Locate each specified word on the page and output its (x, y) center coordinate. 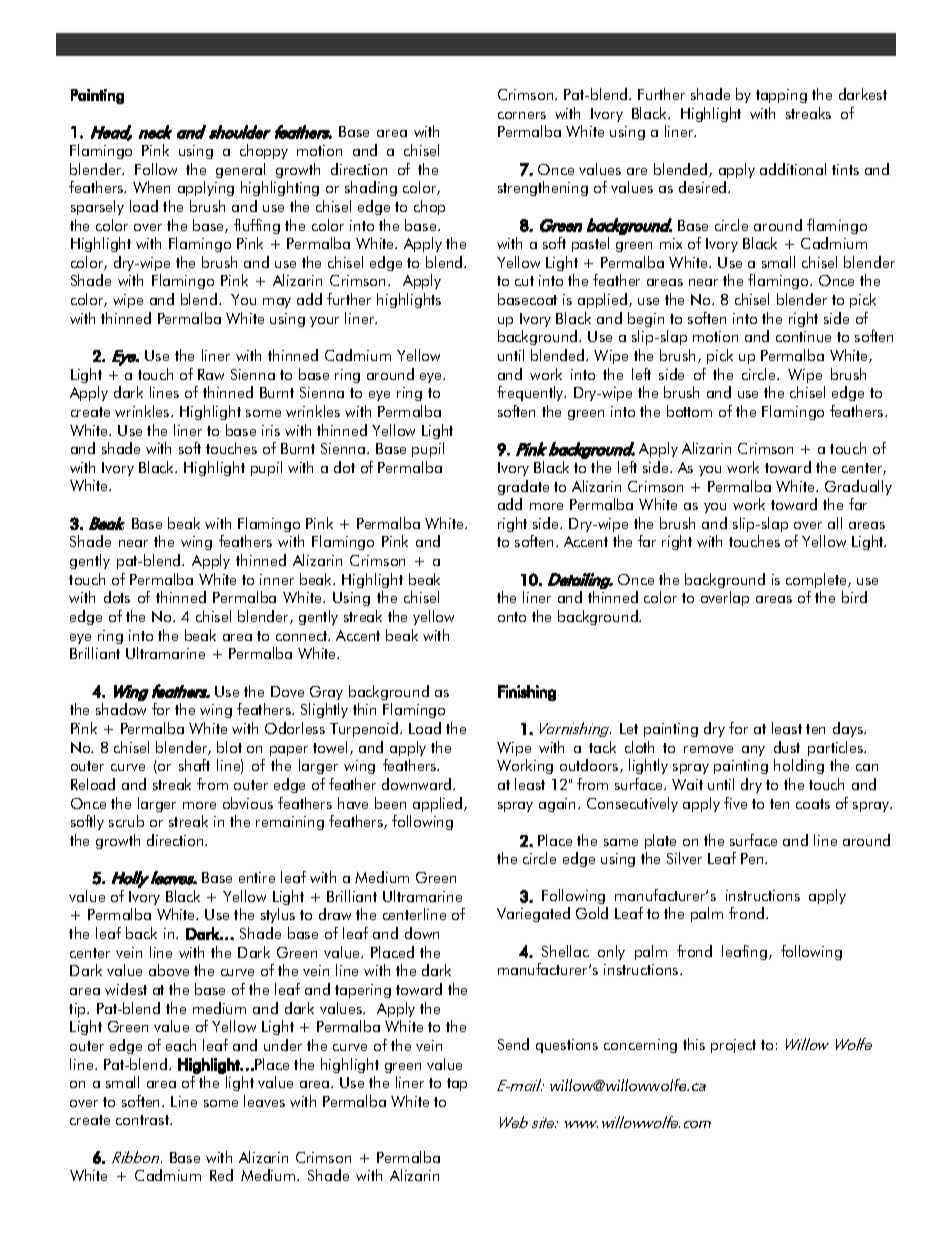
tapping (781, 96)
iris (271, 430)
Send (513, 1044)
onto (512, 617)
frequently (531, 393)
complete (817, 580)
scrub (126, 821)
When (151, 187)
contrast (143, 1120)
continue (803, 336)
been (390, 803)
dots (117, 597)
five (735, 803)
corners (522, 115)
